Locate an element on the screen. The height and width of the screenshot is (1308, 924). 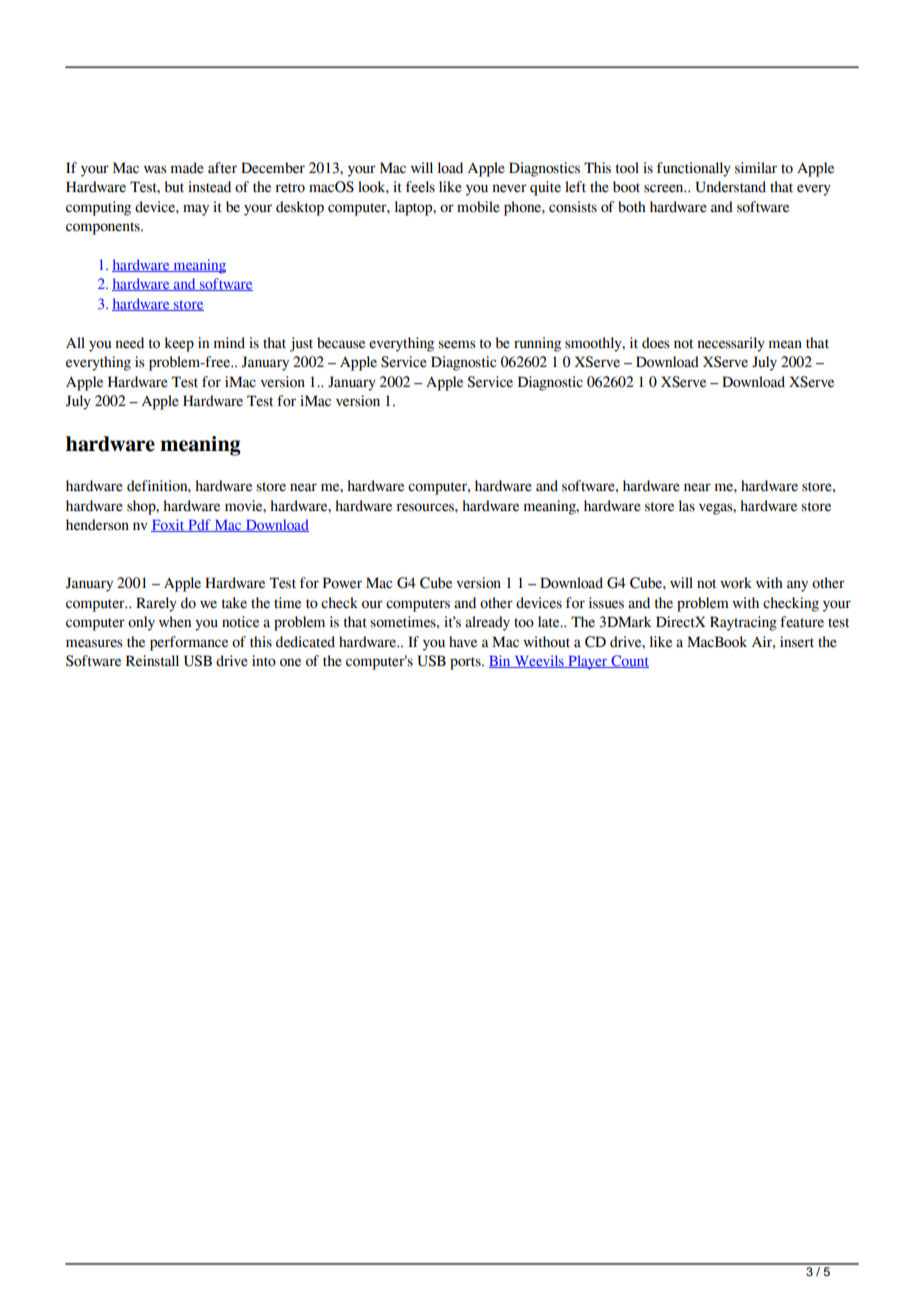
feels is located at coordinates (420, 187).
